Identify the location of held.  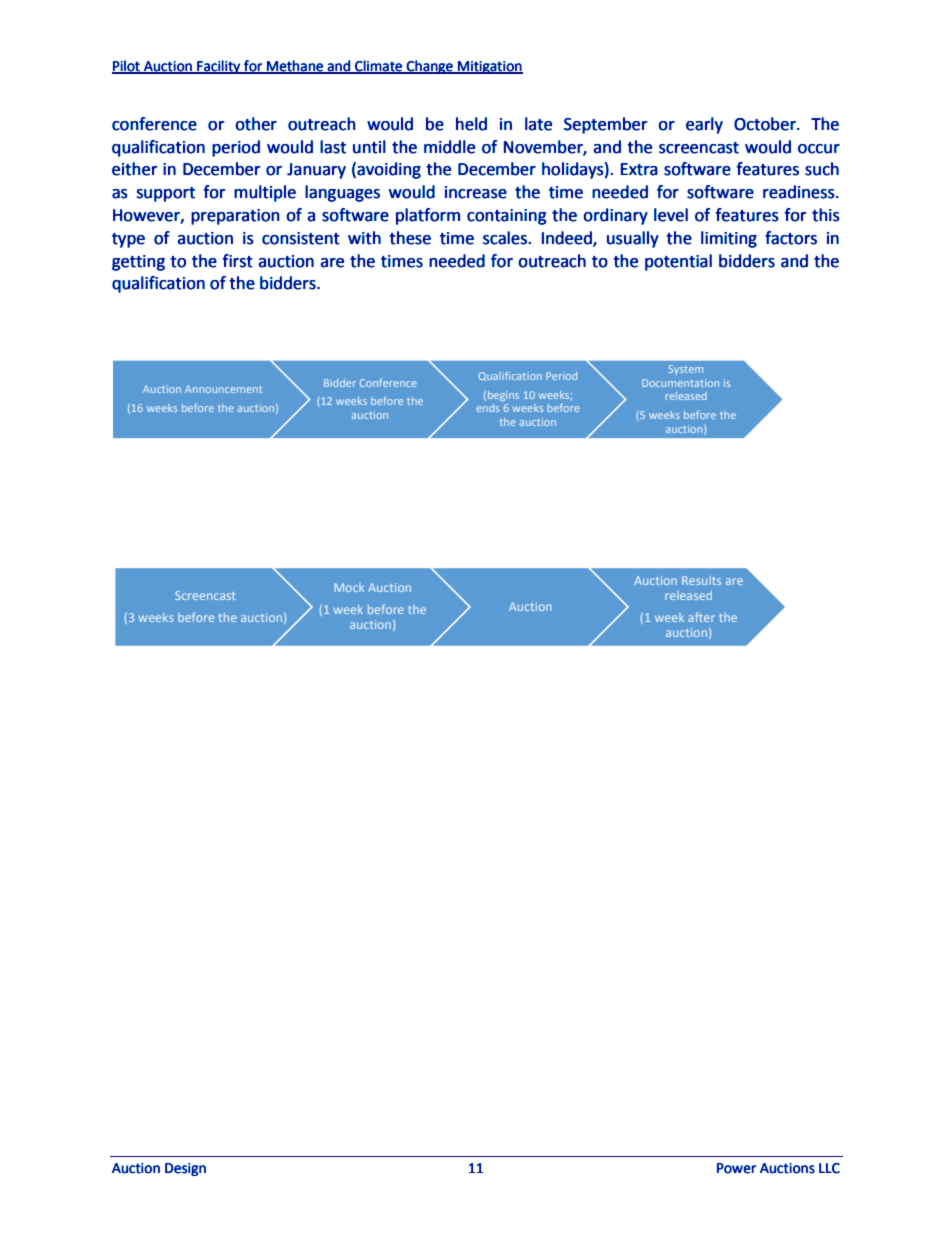
(471, 124).
